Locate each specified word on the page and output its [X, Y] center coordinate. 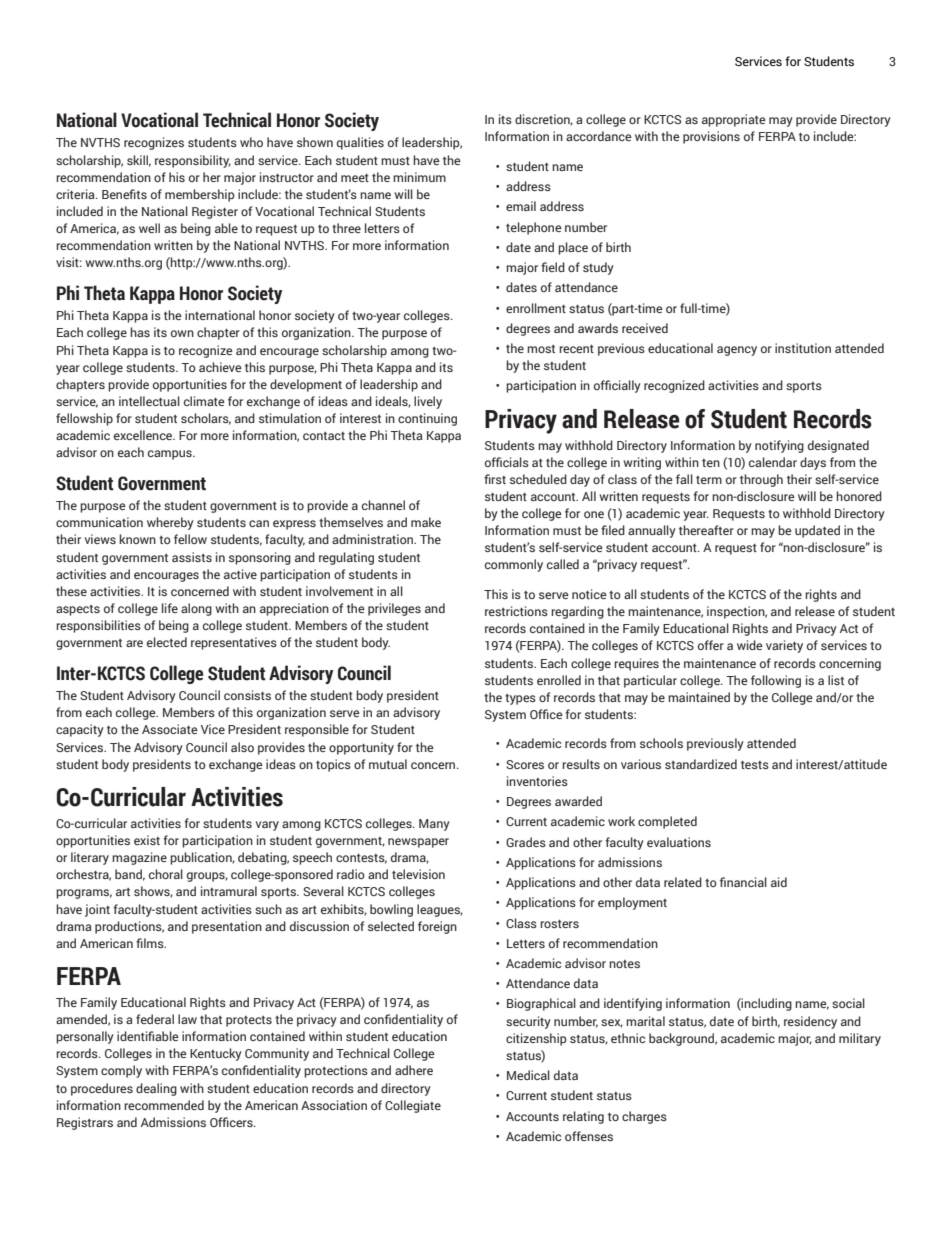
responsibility [193, 161]
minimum [419, 177]
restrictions [516, 611]
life [170, 608]
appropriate [734, 120]
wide [750, 645]
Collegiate [413, 1106]
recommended [164, 1105]
